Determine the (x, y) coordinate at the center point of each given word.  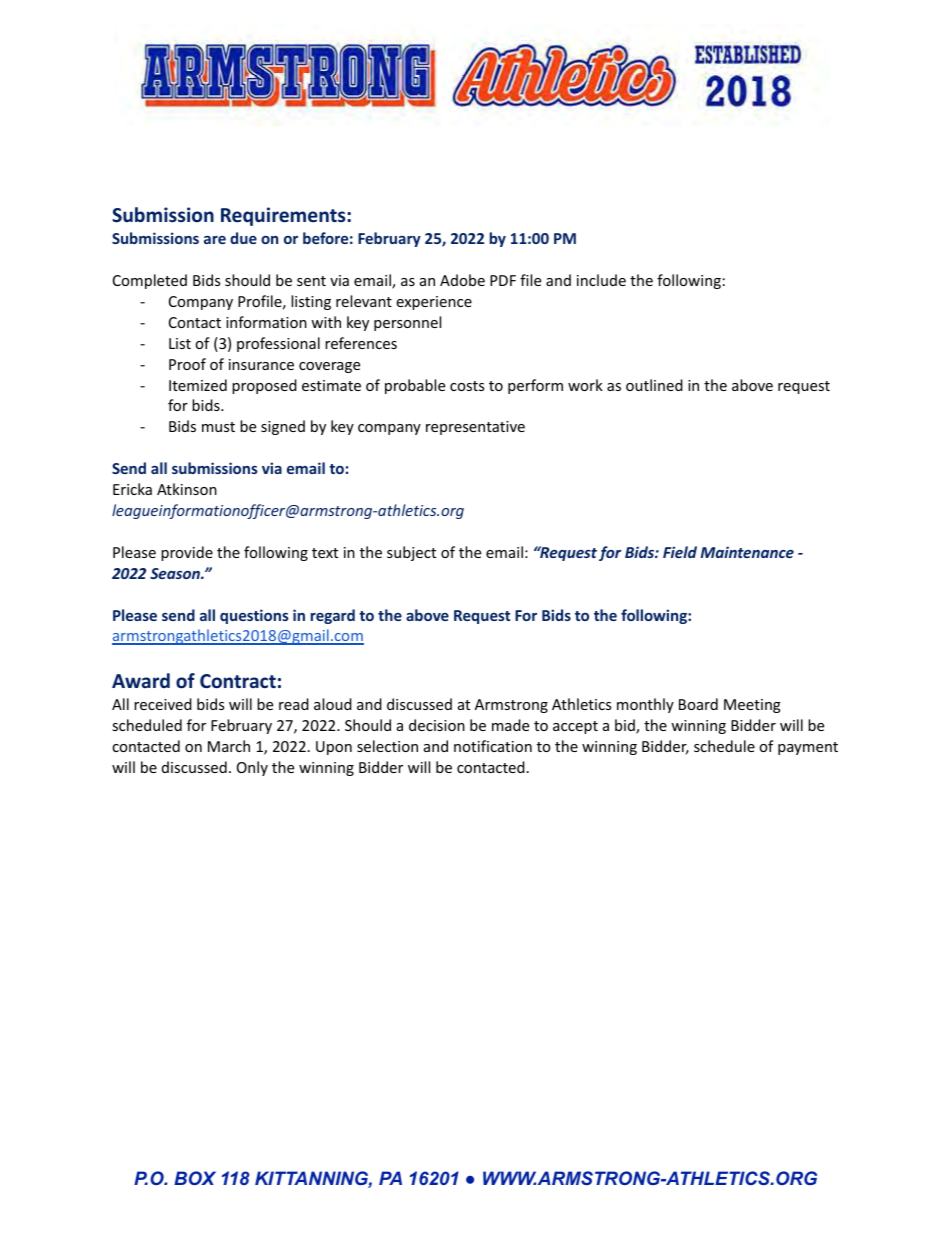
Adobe (462, 280)
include (601, 280)
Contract (238, 681)
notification (493, 746)
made (510, 725)
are (215, 240)
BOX (195, 1178)
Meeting (752, 706)
